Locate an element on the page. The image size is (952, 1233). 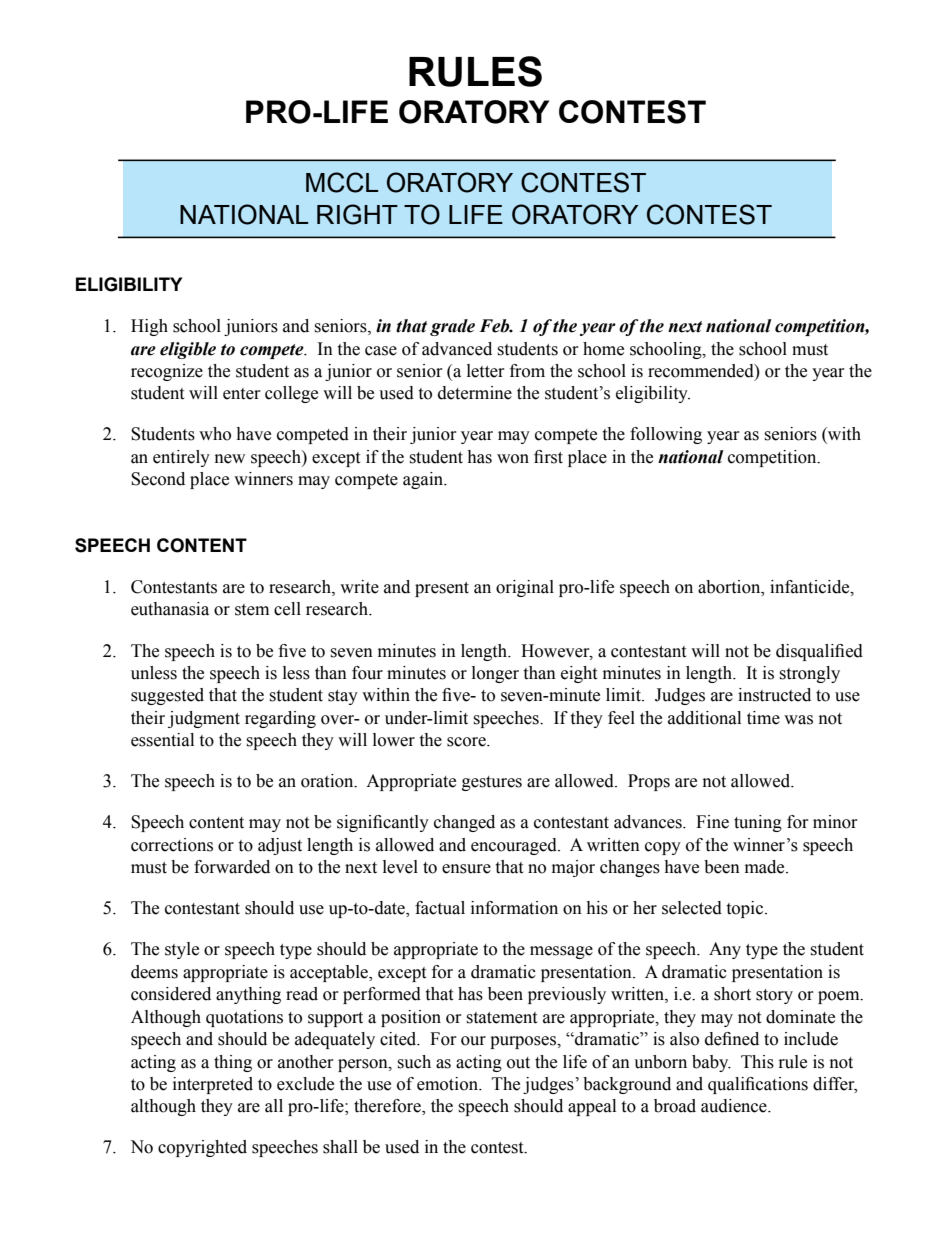
stem is located at coordinates (252, 610).
